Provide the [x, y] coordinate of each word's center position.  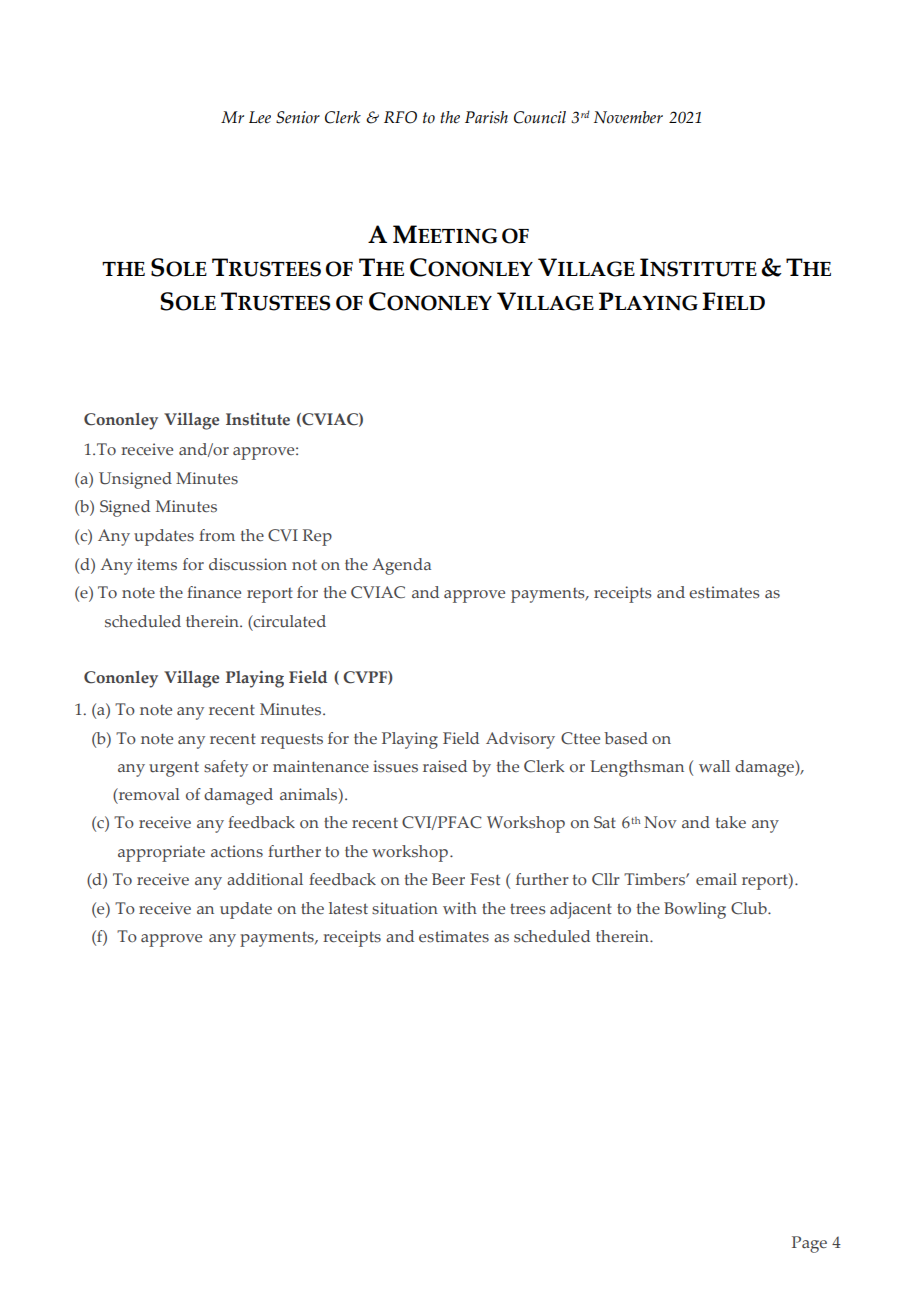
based [626, 738]
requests [292, 741]
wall [714, 766]
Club [750, 908]
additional [265, 879]
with [460, 908]
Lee [260, 117]
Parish [486, 117]
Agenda [401, 566]
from [217, 535]
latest [348, 908]
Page [809, 1244]
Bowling [695, 910]
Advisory [520, 740]
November [628, 117]
